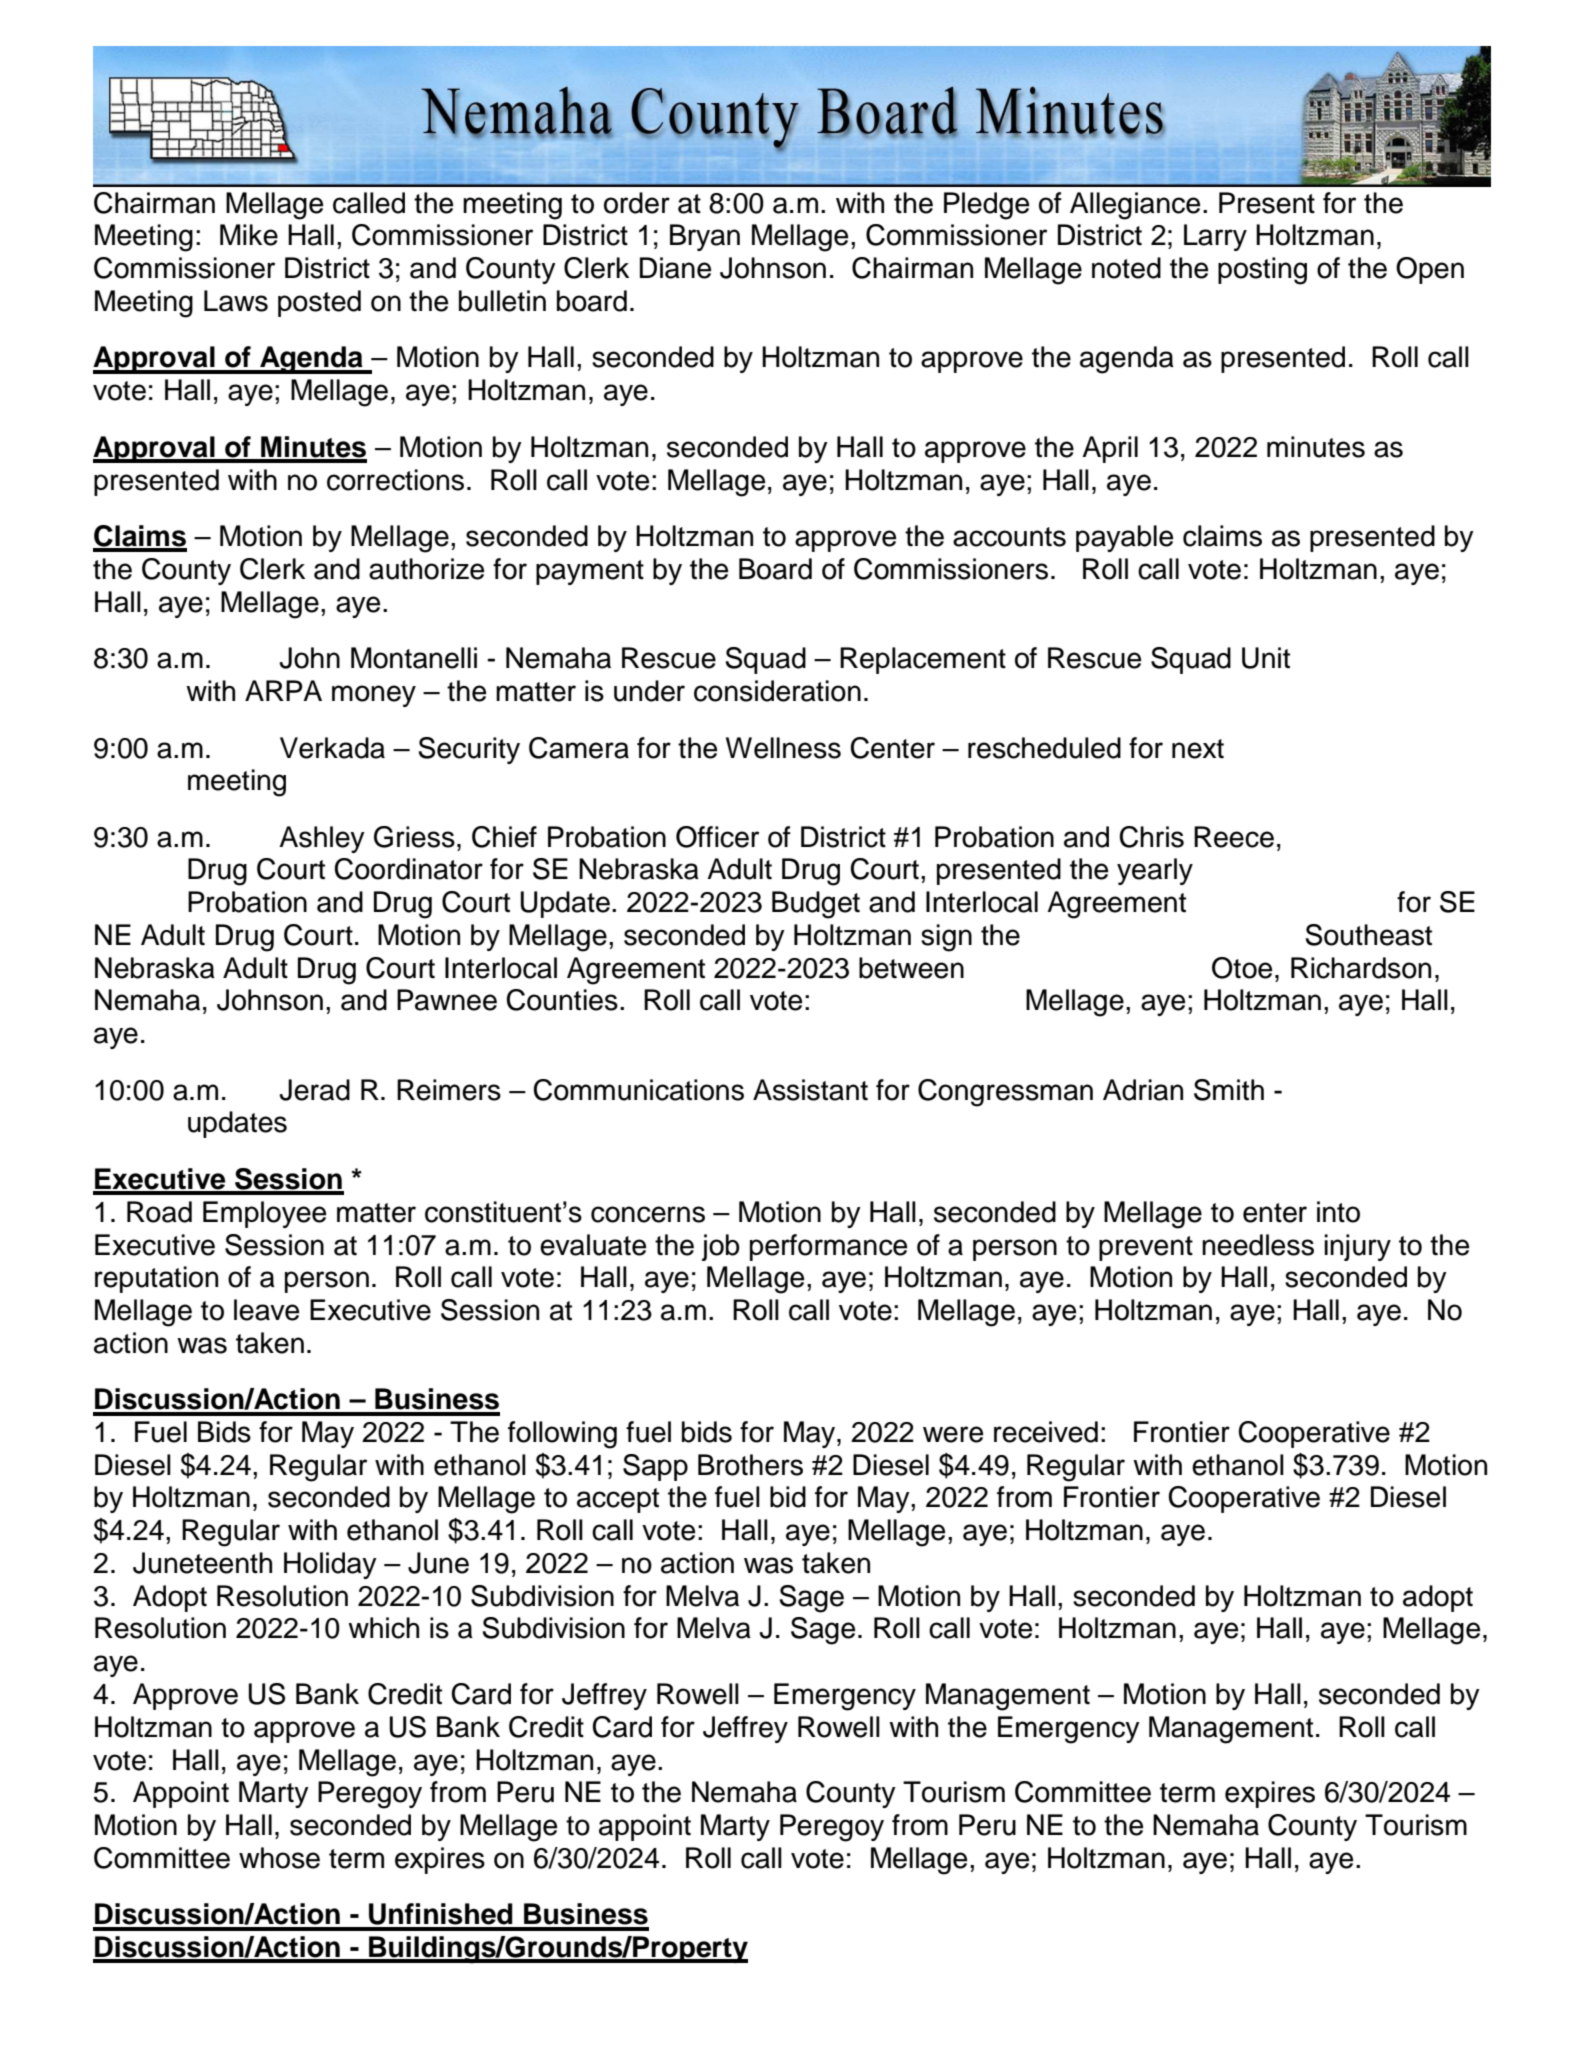 The height and width of the page is (2050, 1584). I want to click on Unit, so click(1266, 658).
